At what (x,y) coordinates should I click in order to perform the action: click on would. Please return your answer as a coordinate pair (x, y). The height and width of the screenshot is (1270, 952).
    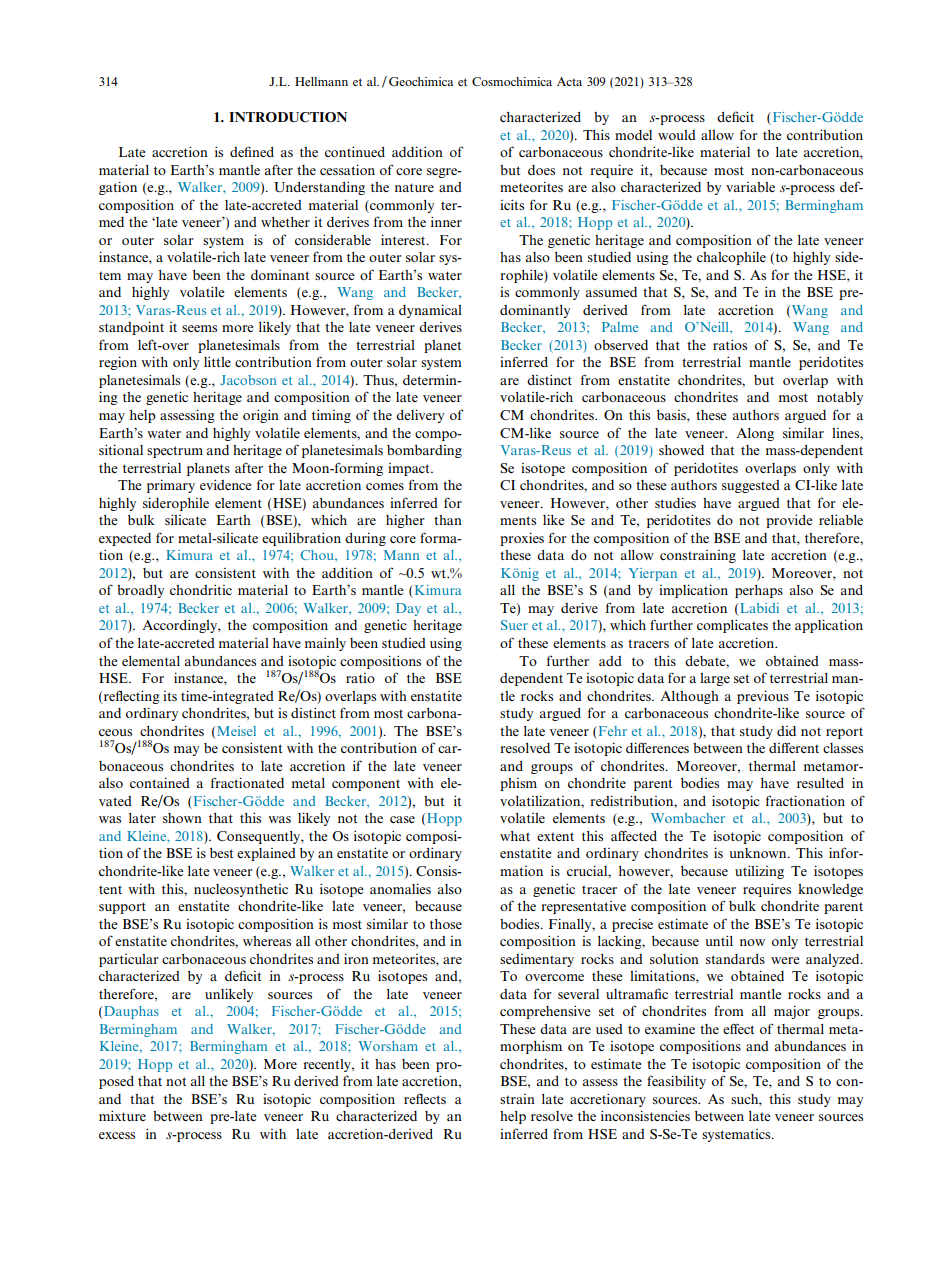
    Looking at the image, I should click on (677, 135).
